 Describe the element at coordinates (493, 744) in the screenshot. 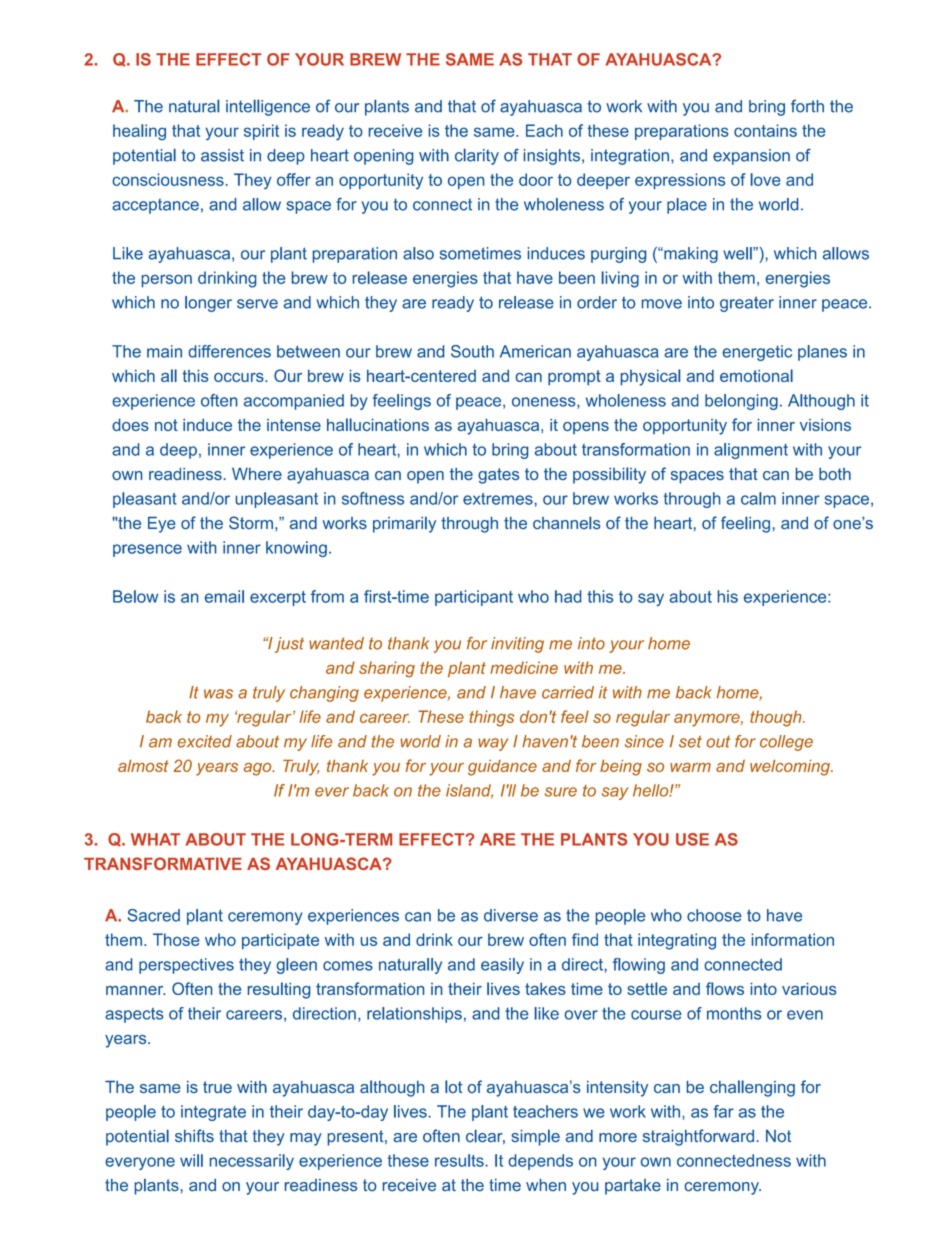

I see `way` at that location.
